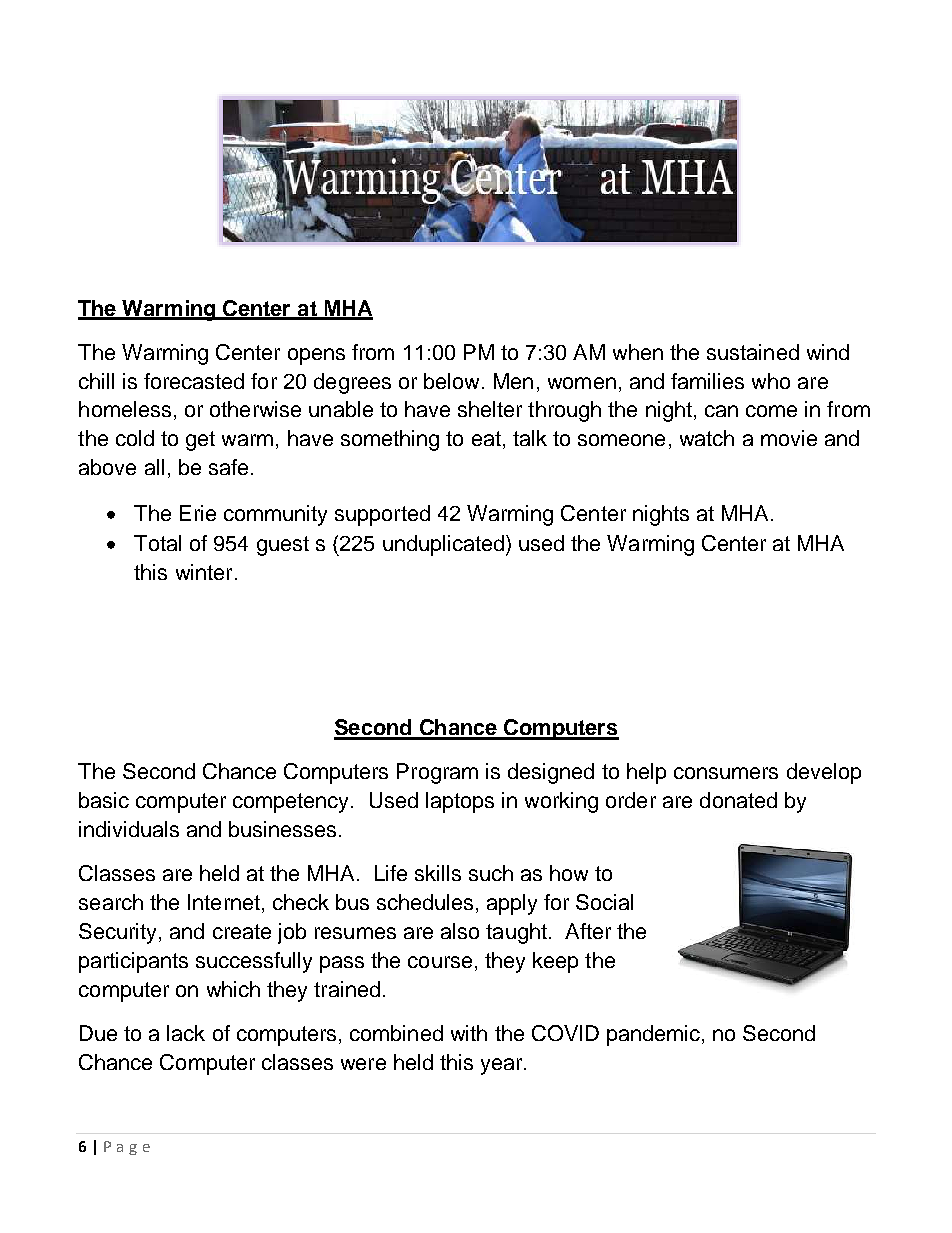  I want to click on pandemic, so click(653, 1035).
